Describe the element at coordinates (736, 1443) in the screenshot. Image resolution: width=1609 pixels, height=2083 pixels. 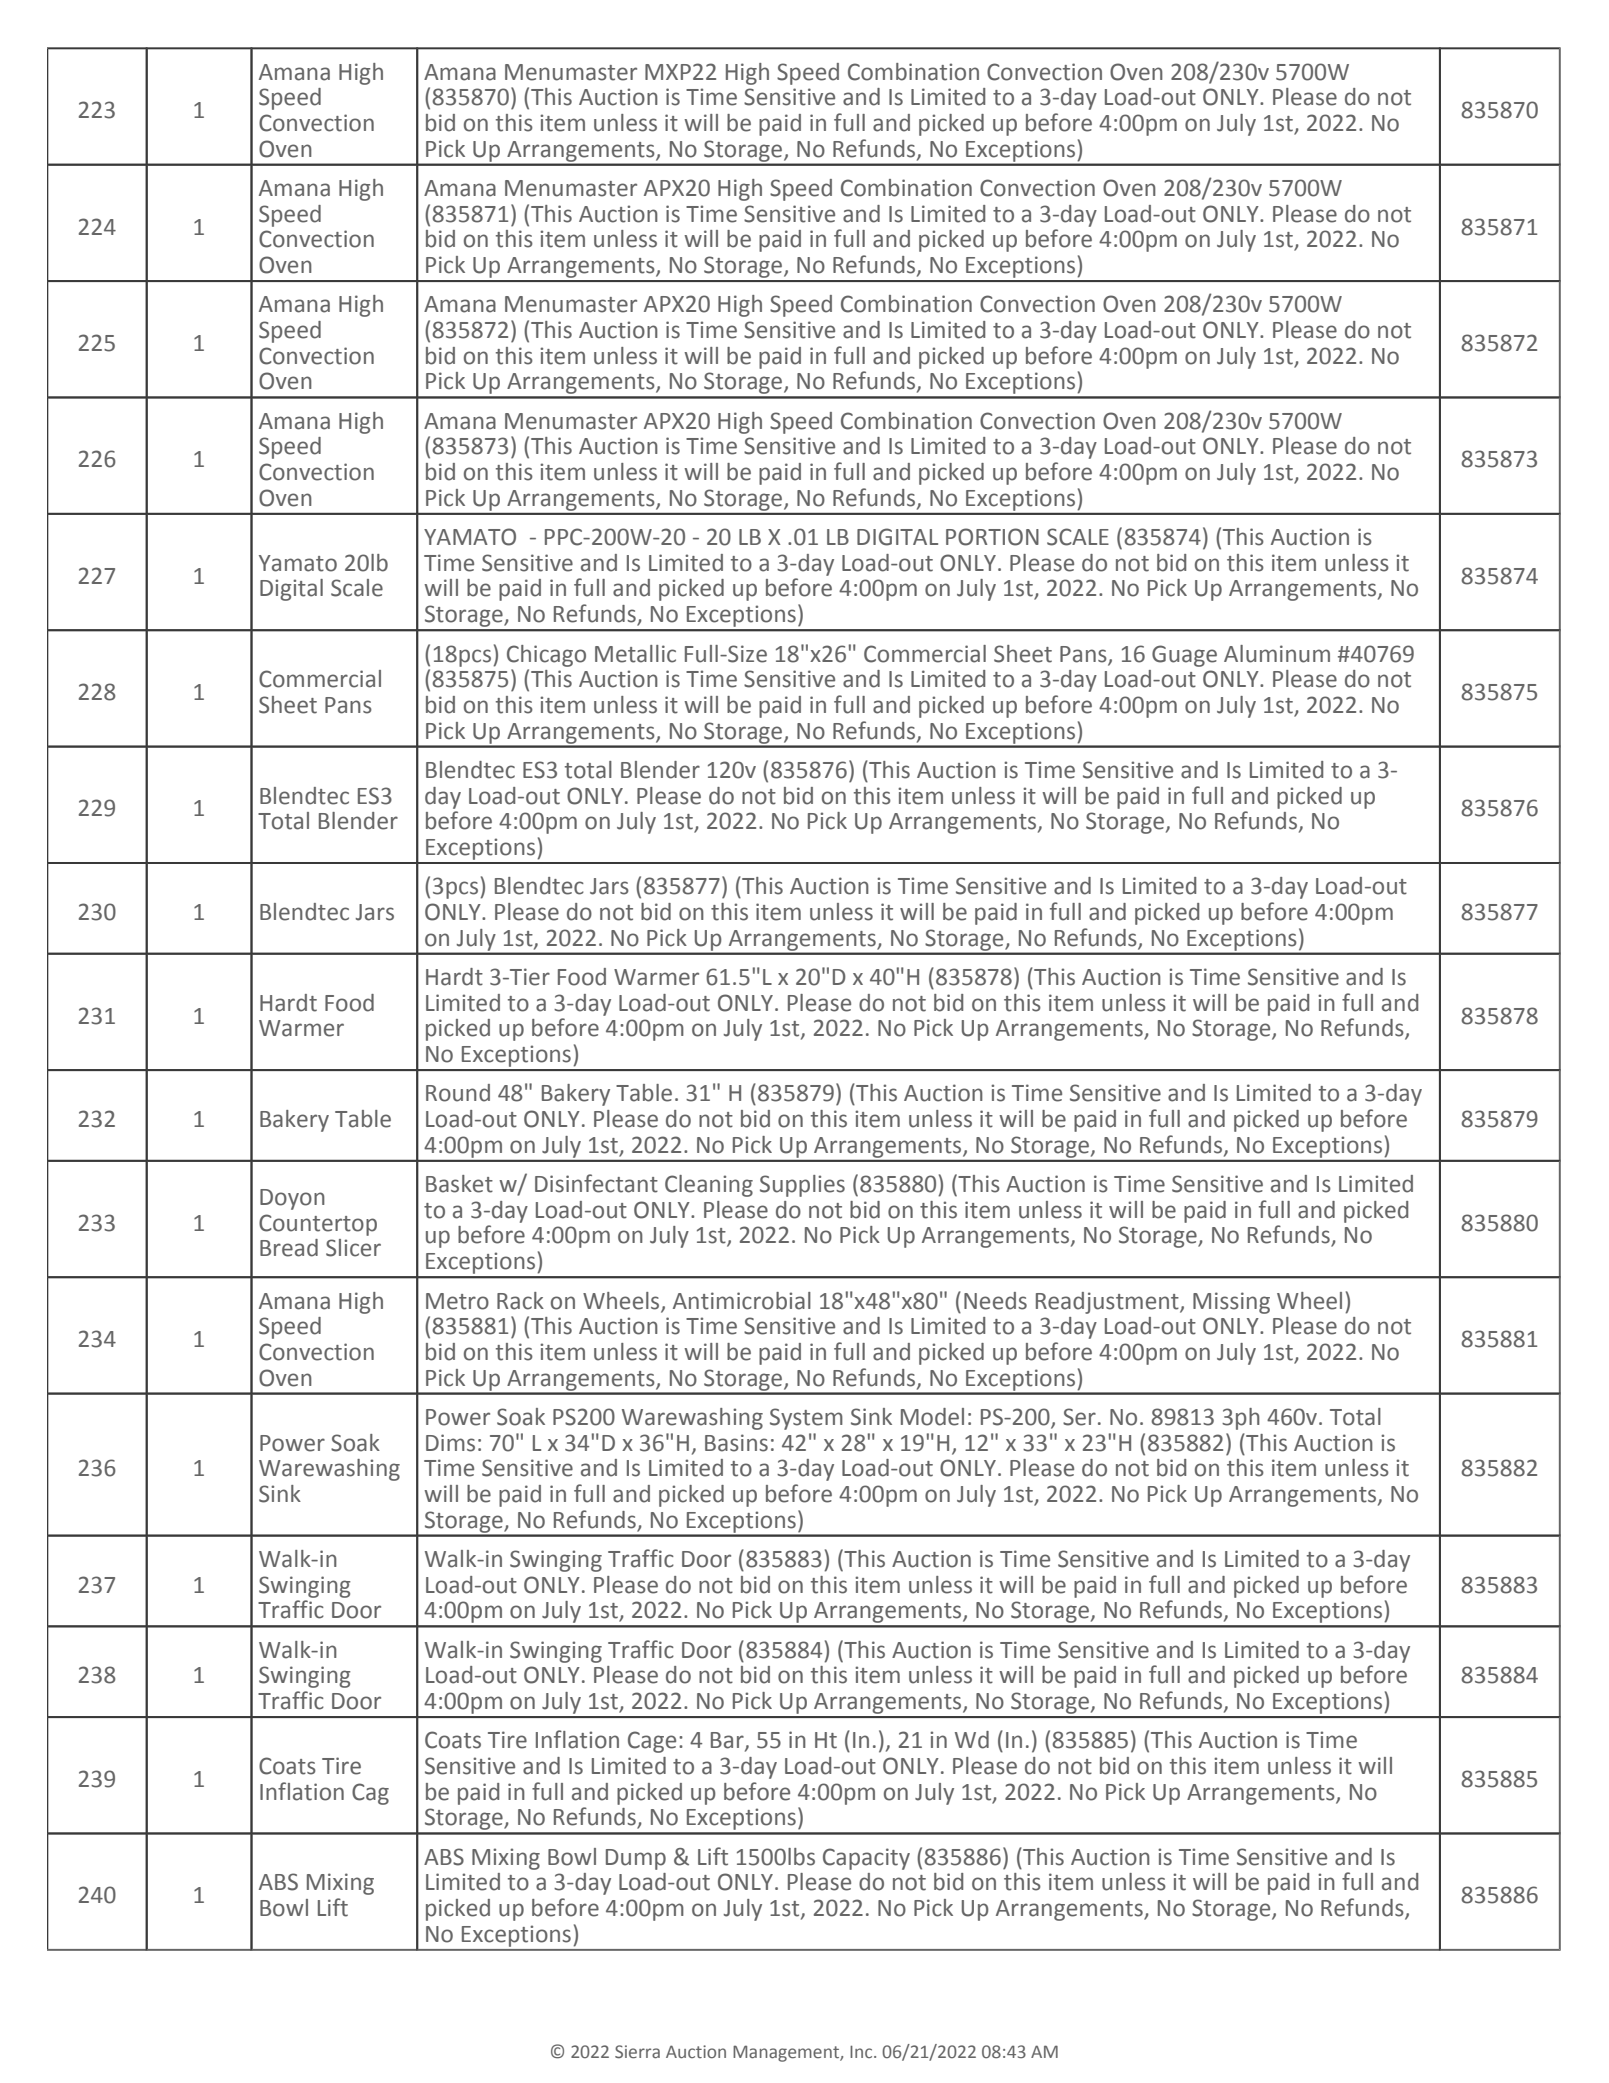
I see `Basins` at that location.
